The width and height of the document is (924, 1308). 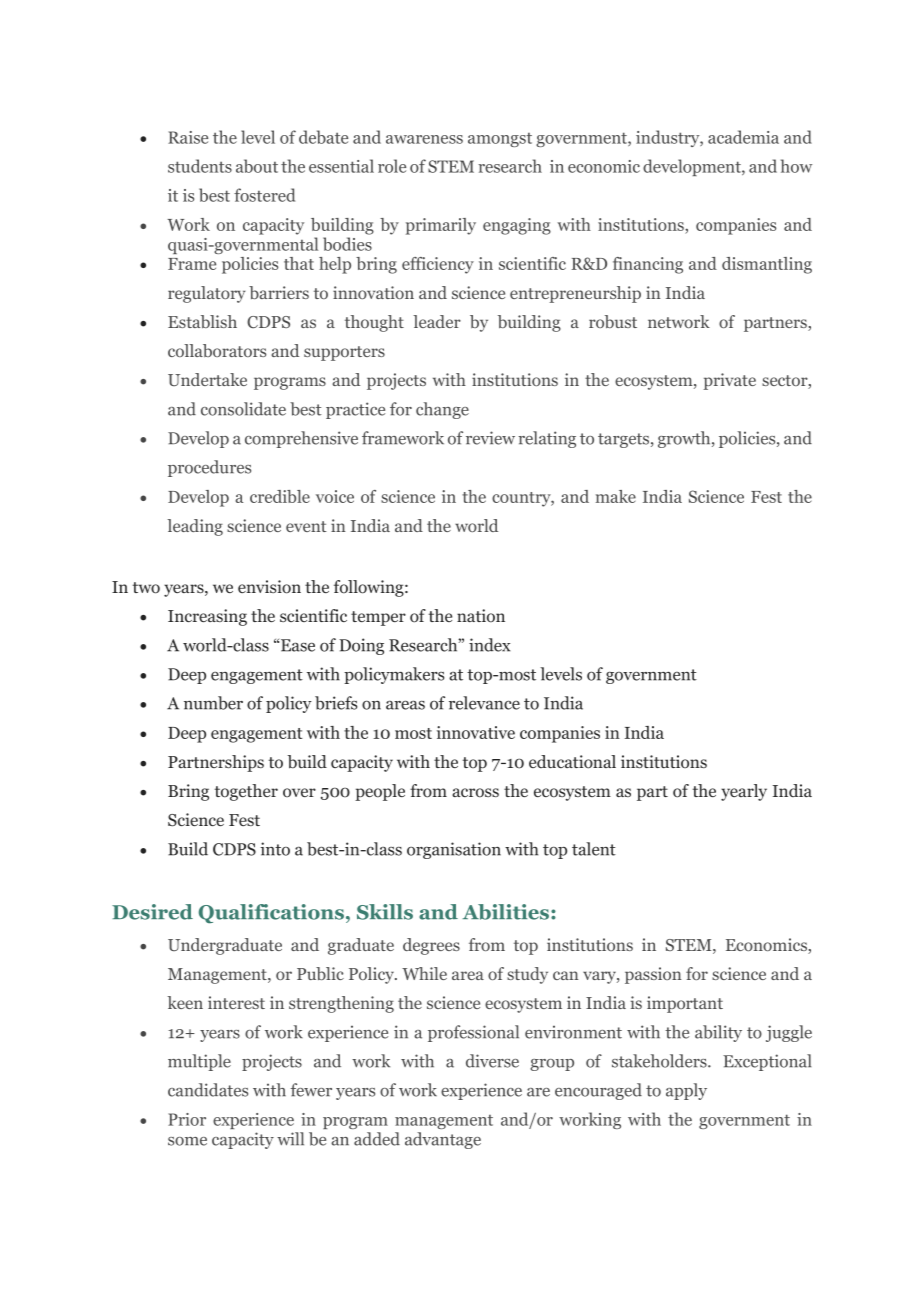 What do you see at coordinates (744, 792) in the document?
I see `yearly` at bounding box center [744, 792].
